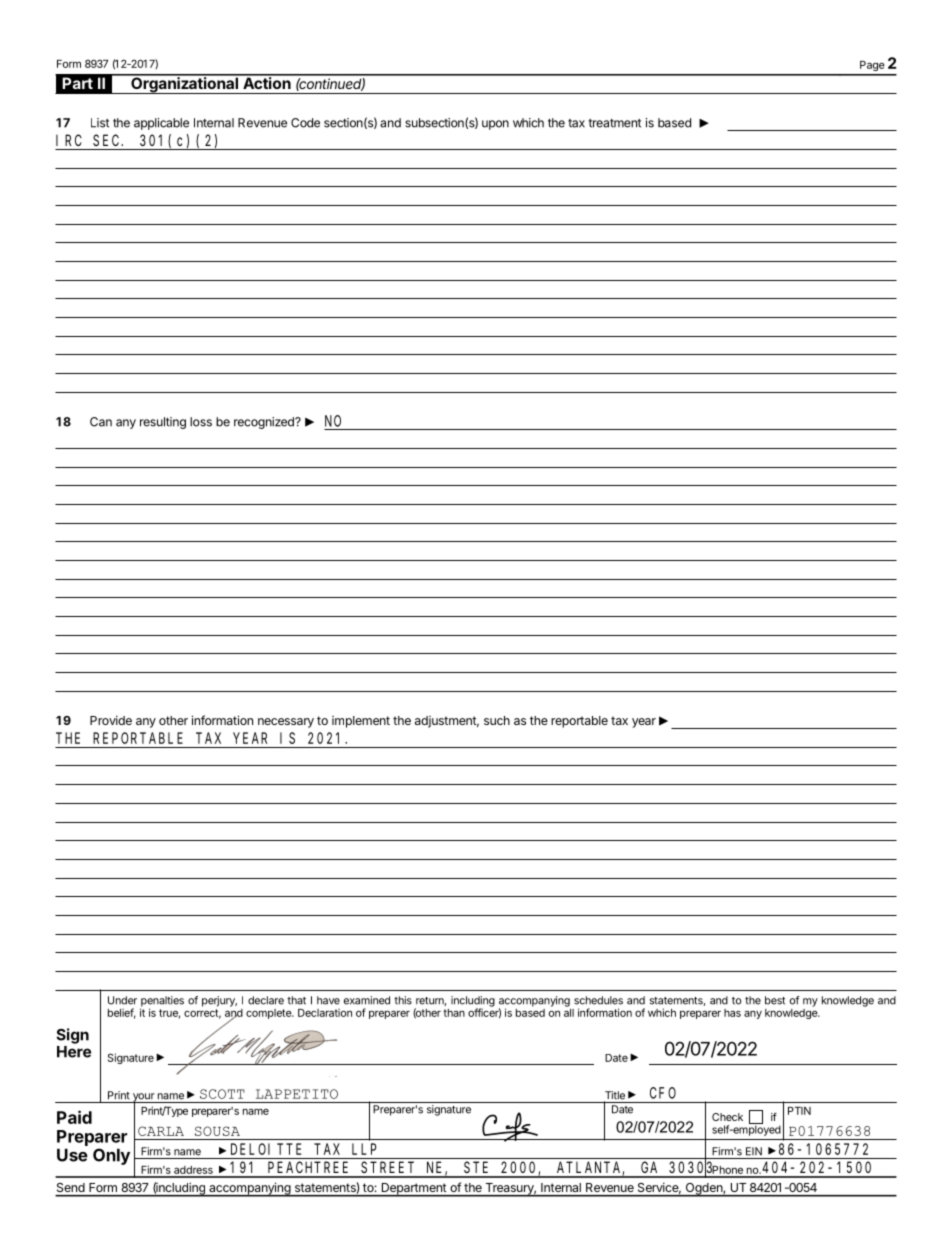  Describe the element at coordinates (161, 124) in the screenshot. I see `applicable` at that location.
